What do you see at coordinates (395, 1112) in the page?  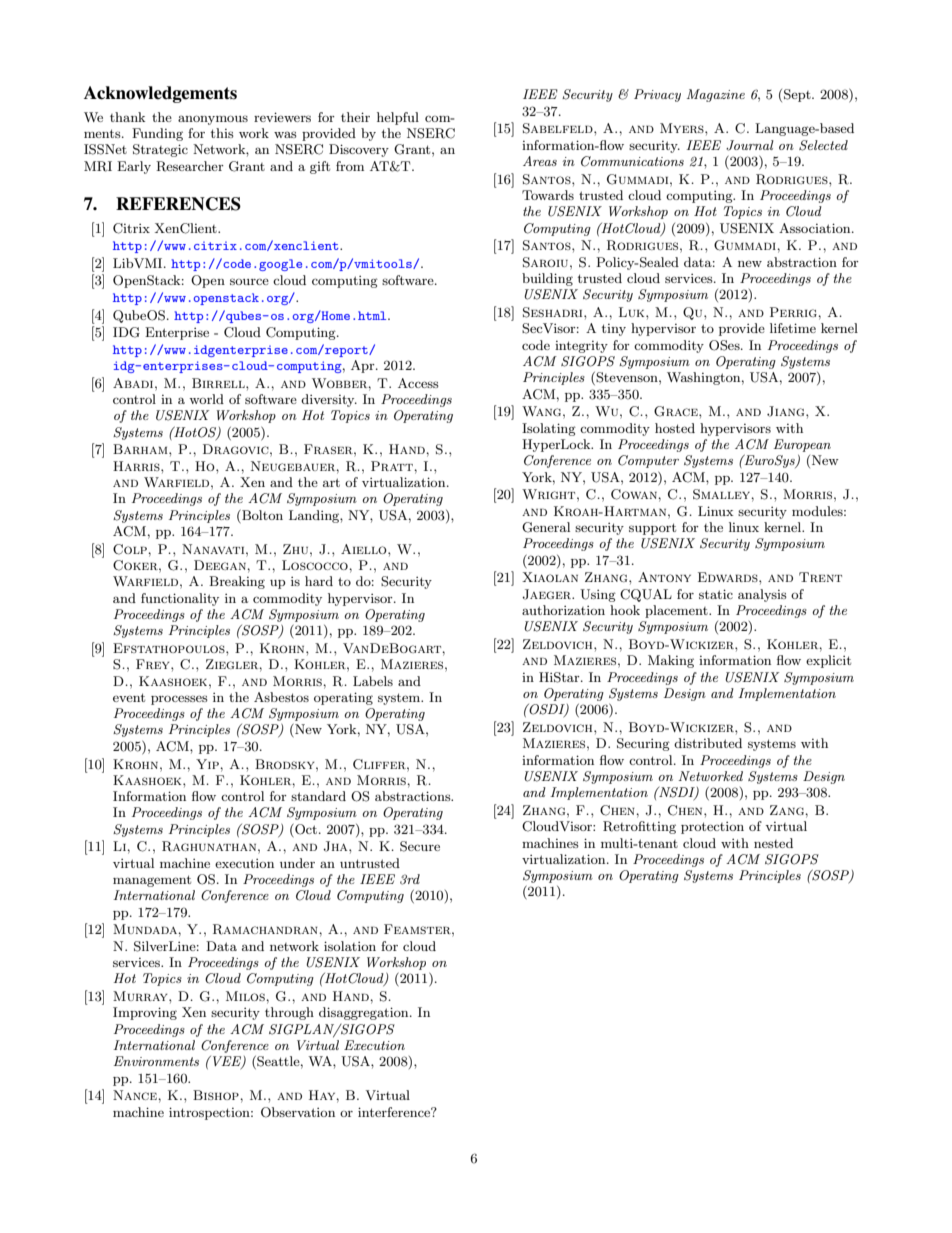 I see `interference` at bounding box center [395, 1112].
